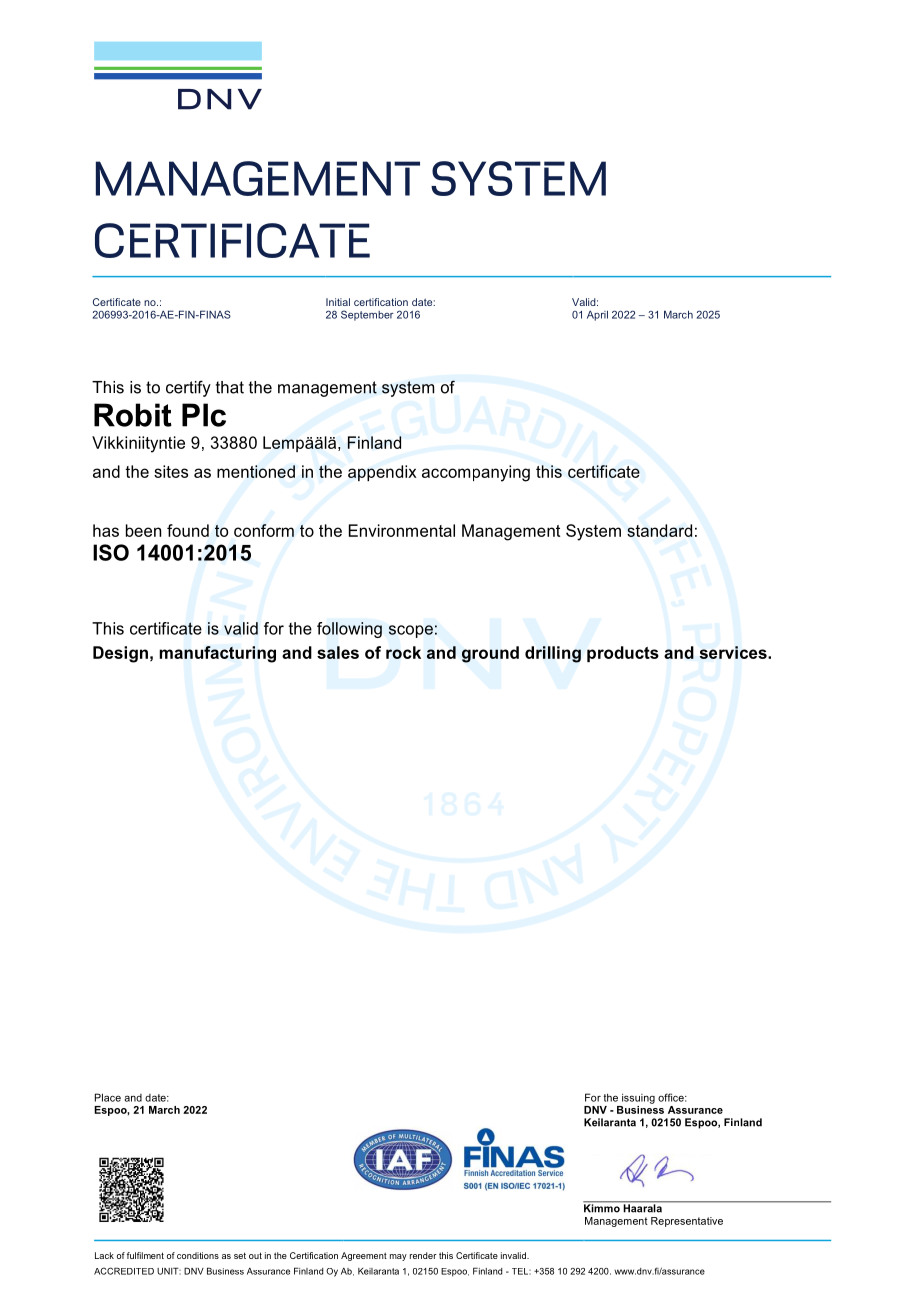 The height and width of the screenshot is (1308, 924). Describe the element at coordinates (402, 530) in the screenshot. I see `Environmental` at that location.
